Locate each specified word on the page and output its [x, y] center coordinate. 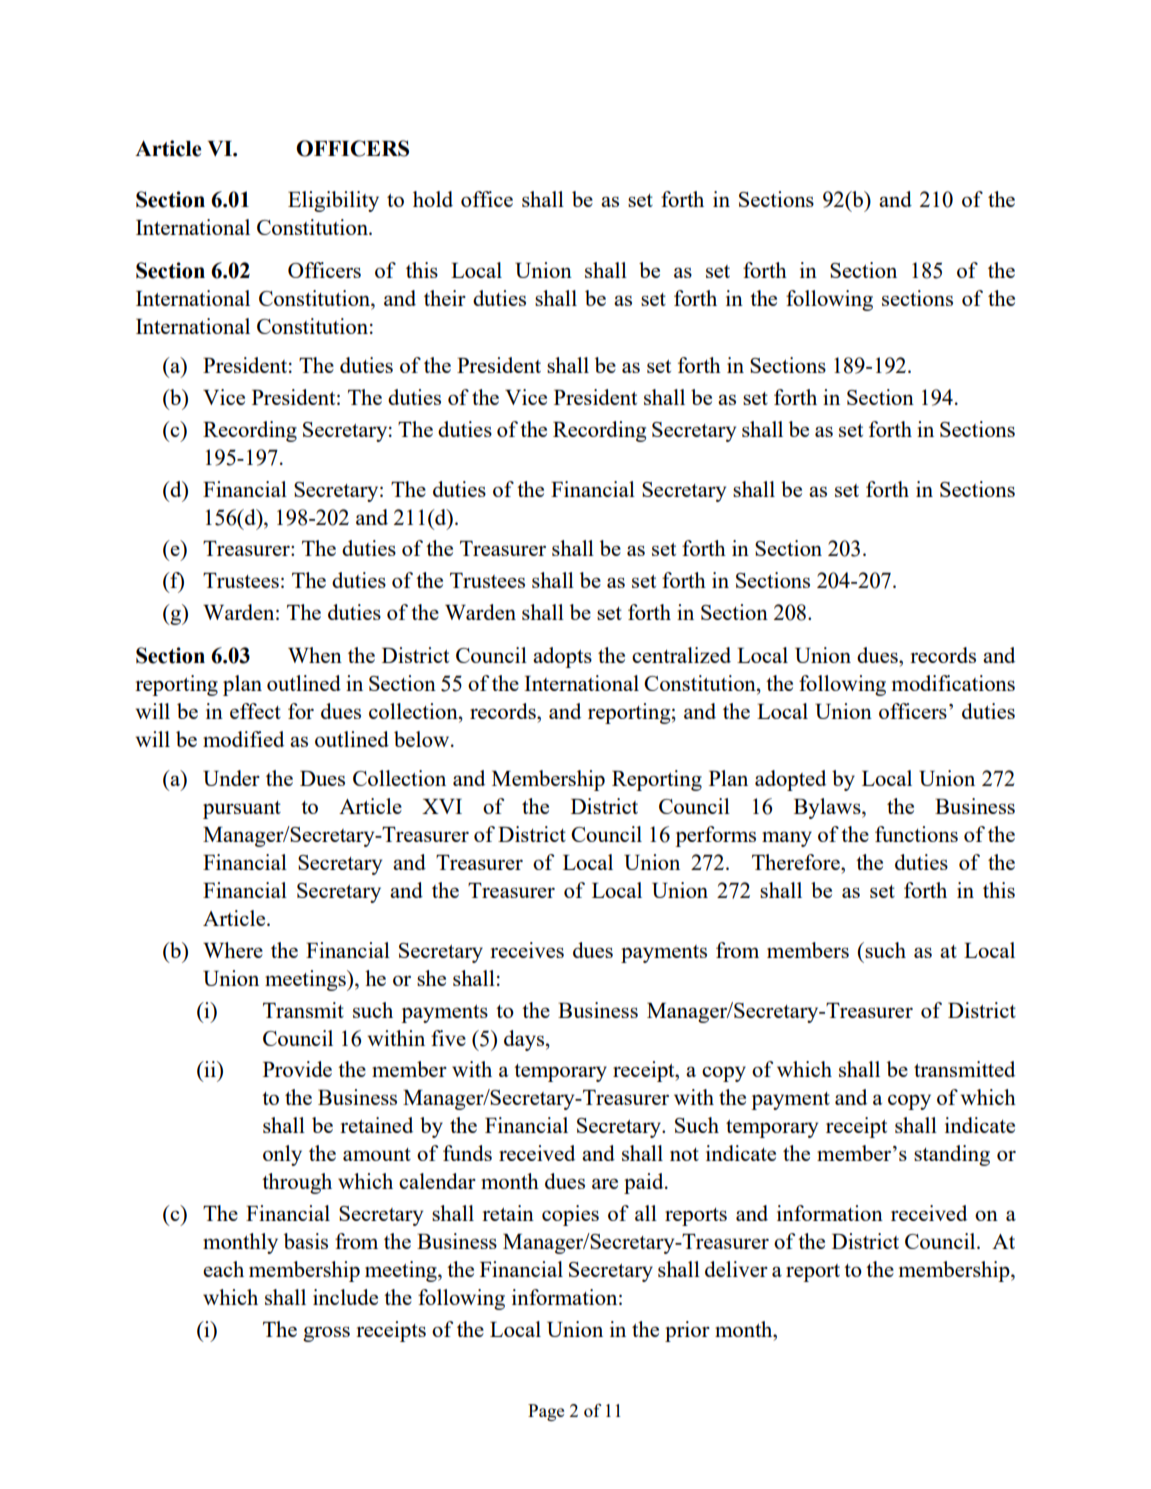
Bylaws [828, 808]
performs [715, 836]
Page [546, 1412]
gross [326, 1334]
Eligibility [333, 201]
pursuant [242, 810]
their [445, 298]
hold [433, 199]
